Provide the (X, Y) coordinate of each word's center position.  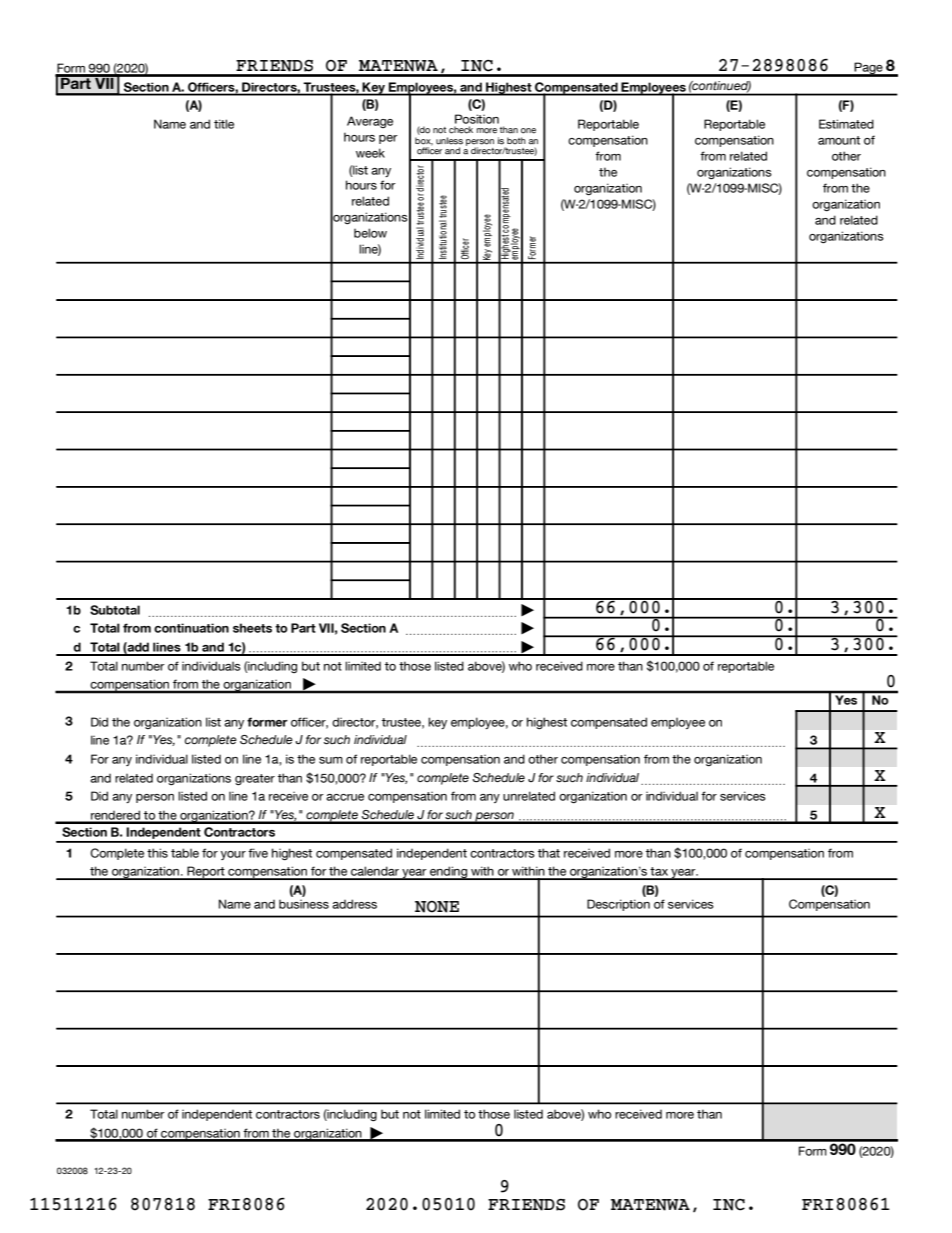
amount (839, 140)
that (549, 853)
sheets (252, 628)
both (516, 141)
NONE (437, 907)
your (233, 855)
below (370, 233)
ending (449, 873)
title (224, 124)
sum (331, 760)
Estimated (846, 124)
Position (477, 119)
